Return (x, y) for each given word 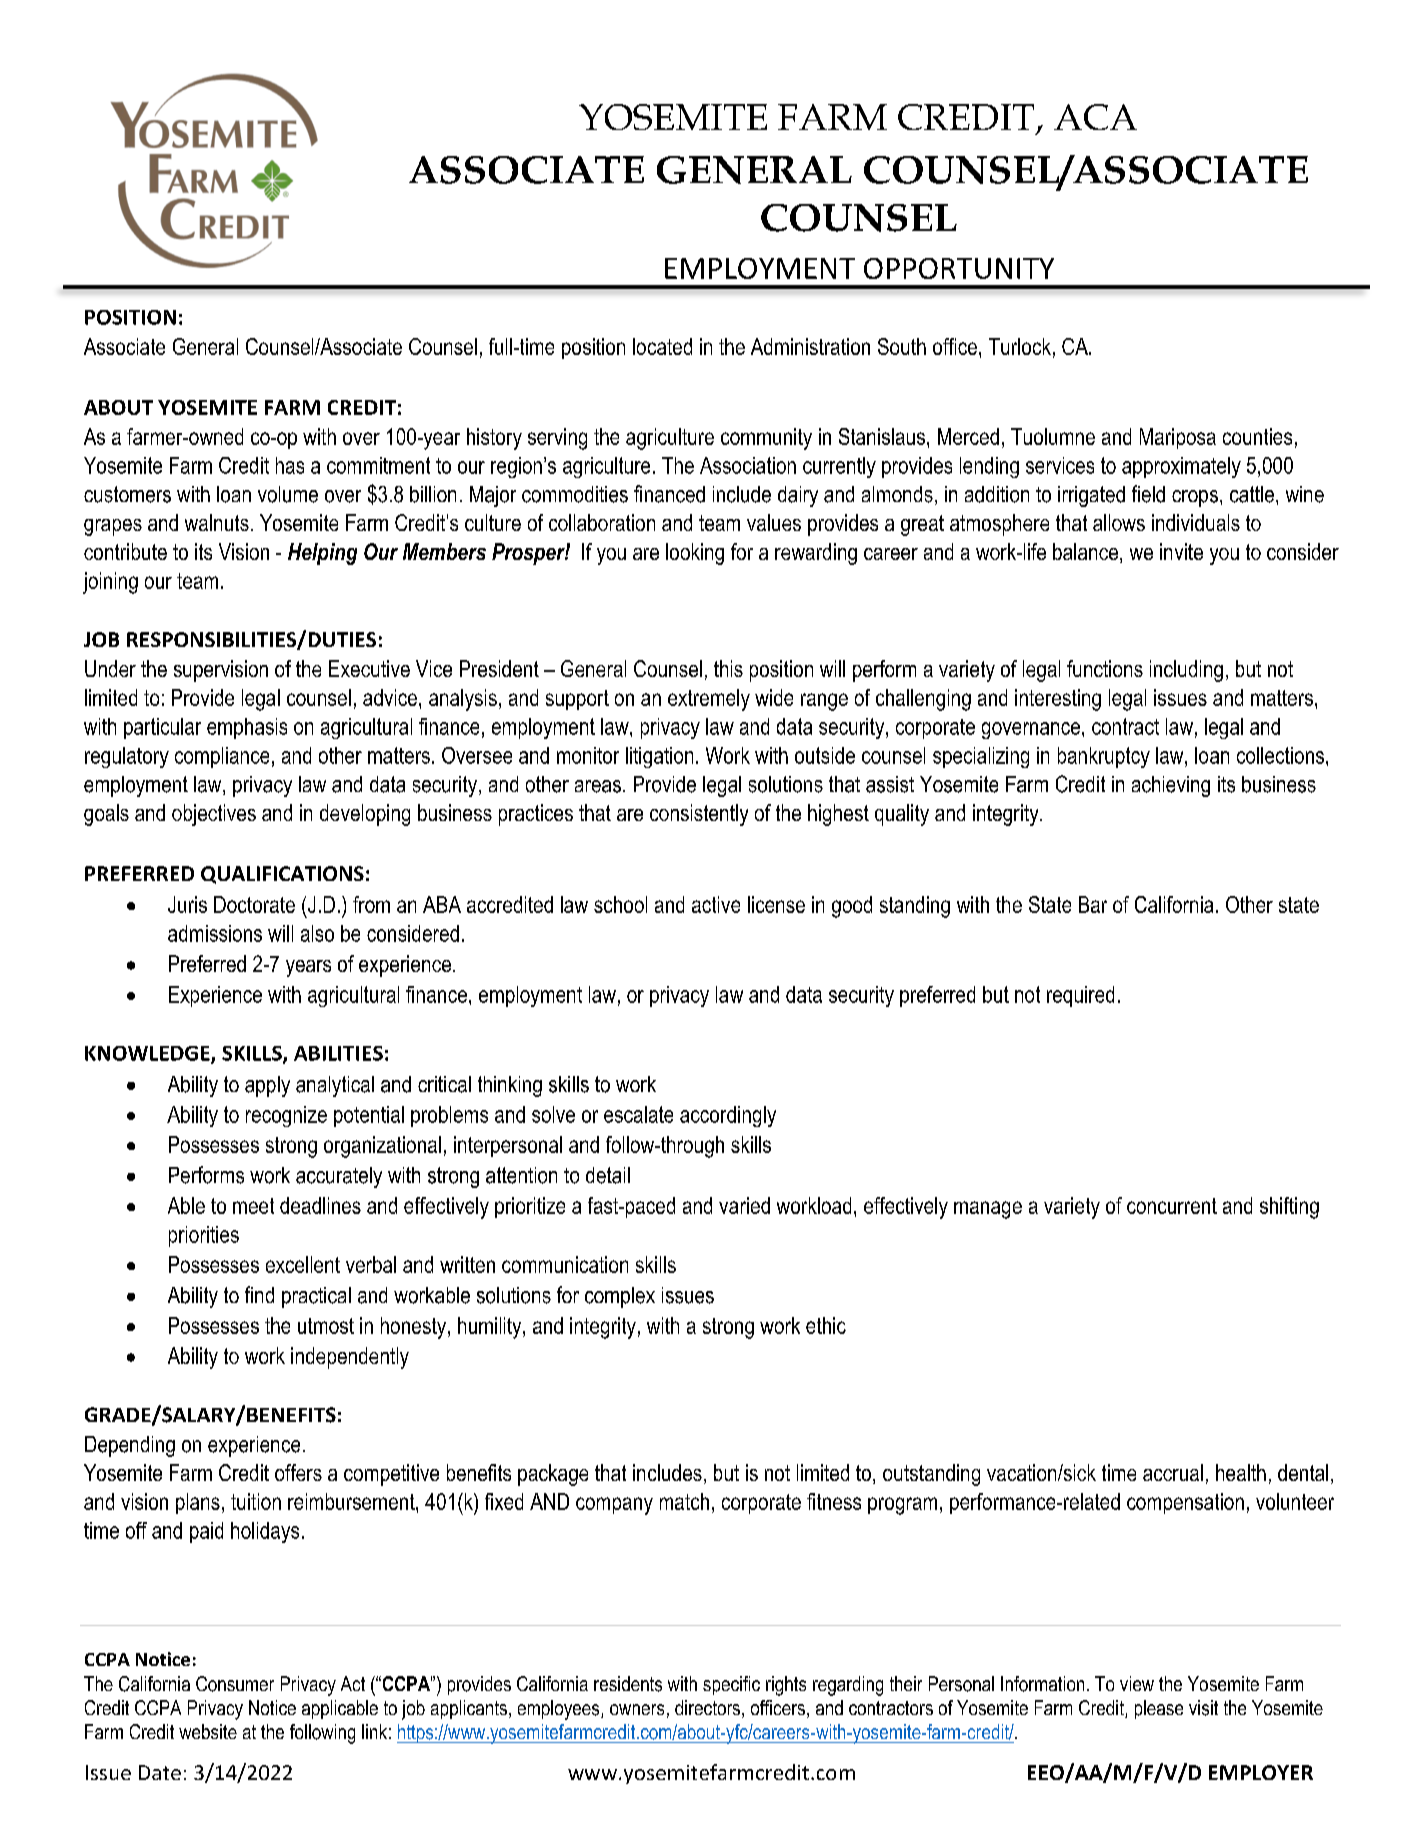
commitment (378, 465)
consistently (699, 815)
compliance (222, 757)
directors (707, 1707)
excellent (303, 1264)
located (662, 346)
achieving (1171, 786)
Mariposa (1178, 438)
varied (744, 1205)
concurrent (1172, 1206)
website (208, 1731)
